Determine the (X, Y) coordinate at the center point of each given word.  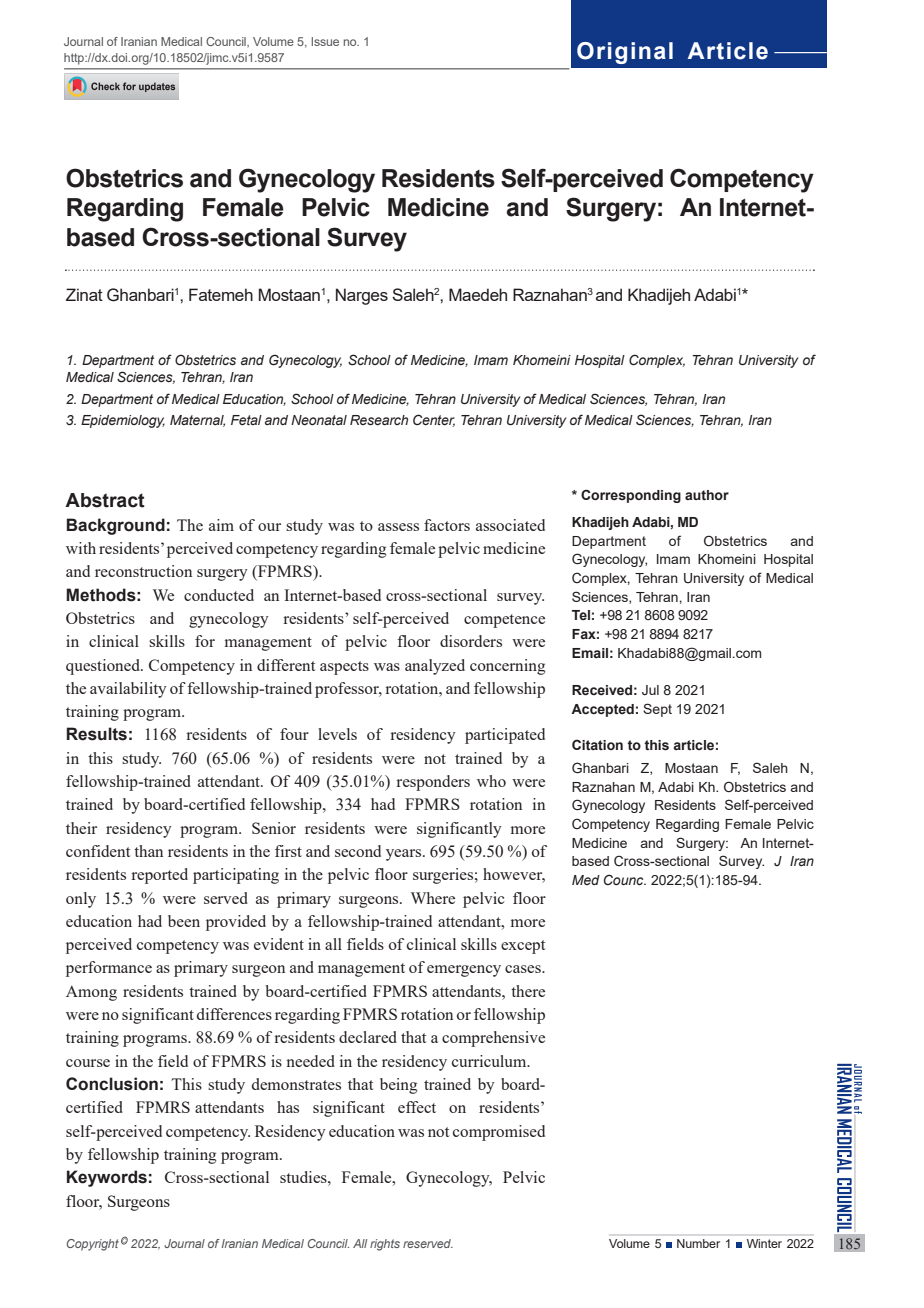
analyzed (435, 667)
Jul (650, 690)
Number (698, 1243)
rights (385, 1245)
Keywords (107, 1178)
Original (625, 53)
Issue (325, 41)
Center (434, 420)
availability (128, 690)
